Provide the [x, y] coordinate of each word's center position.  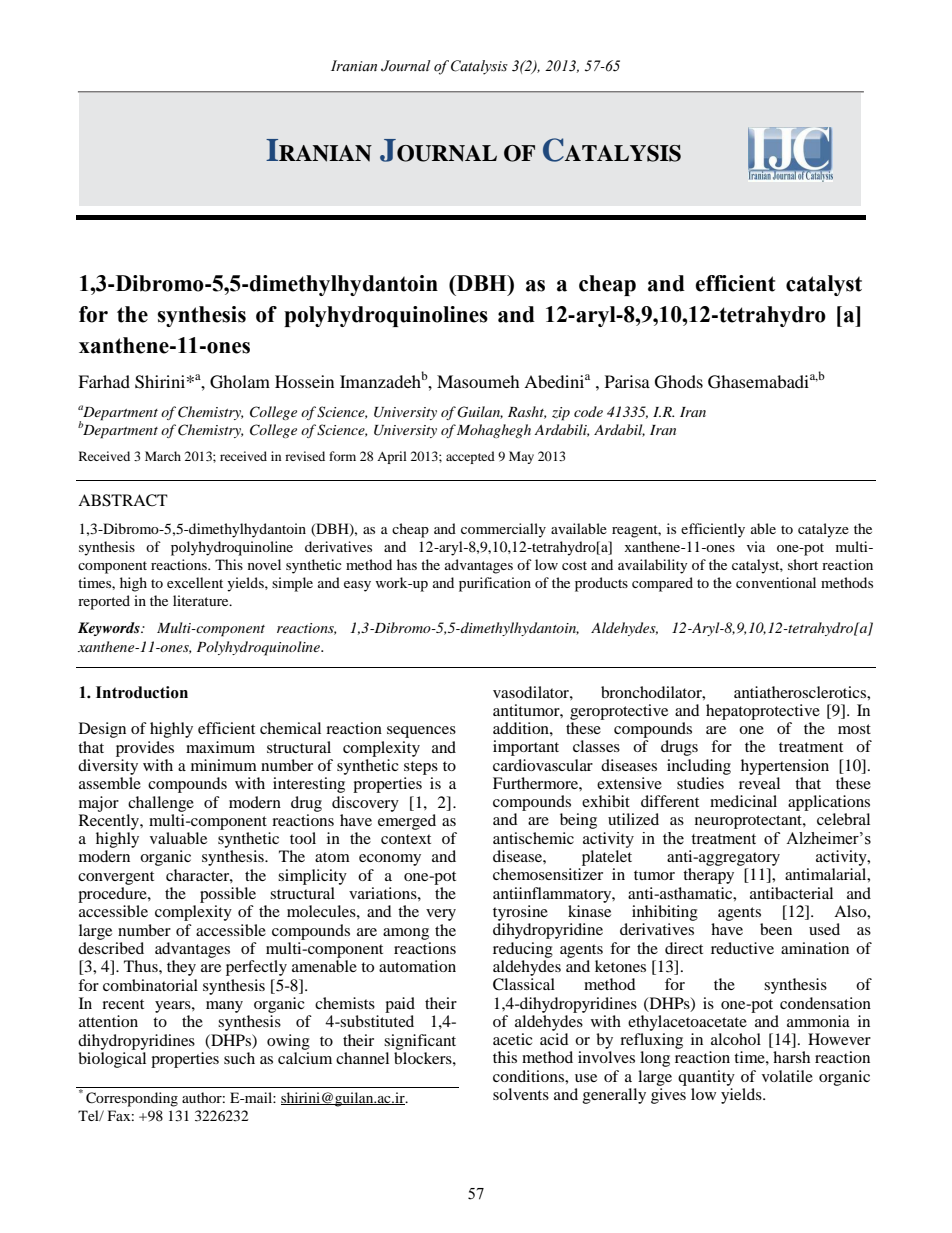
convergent [116, 878]
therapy [708, 876]
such [239, 1058]
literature [202, 600]
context [406, 839]
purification [495, 584]
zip [561, 414]
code [588, 411]
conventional [776, 582]
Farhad [104, 381]
